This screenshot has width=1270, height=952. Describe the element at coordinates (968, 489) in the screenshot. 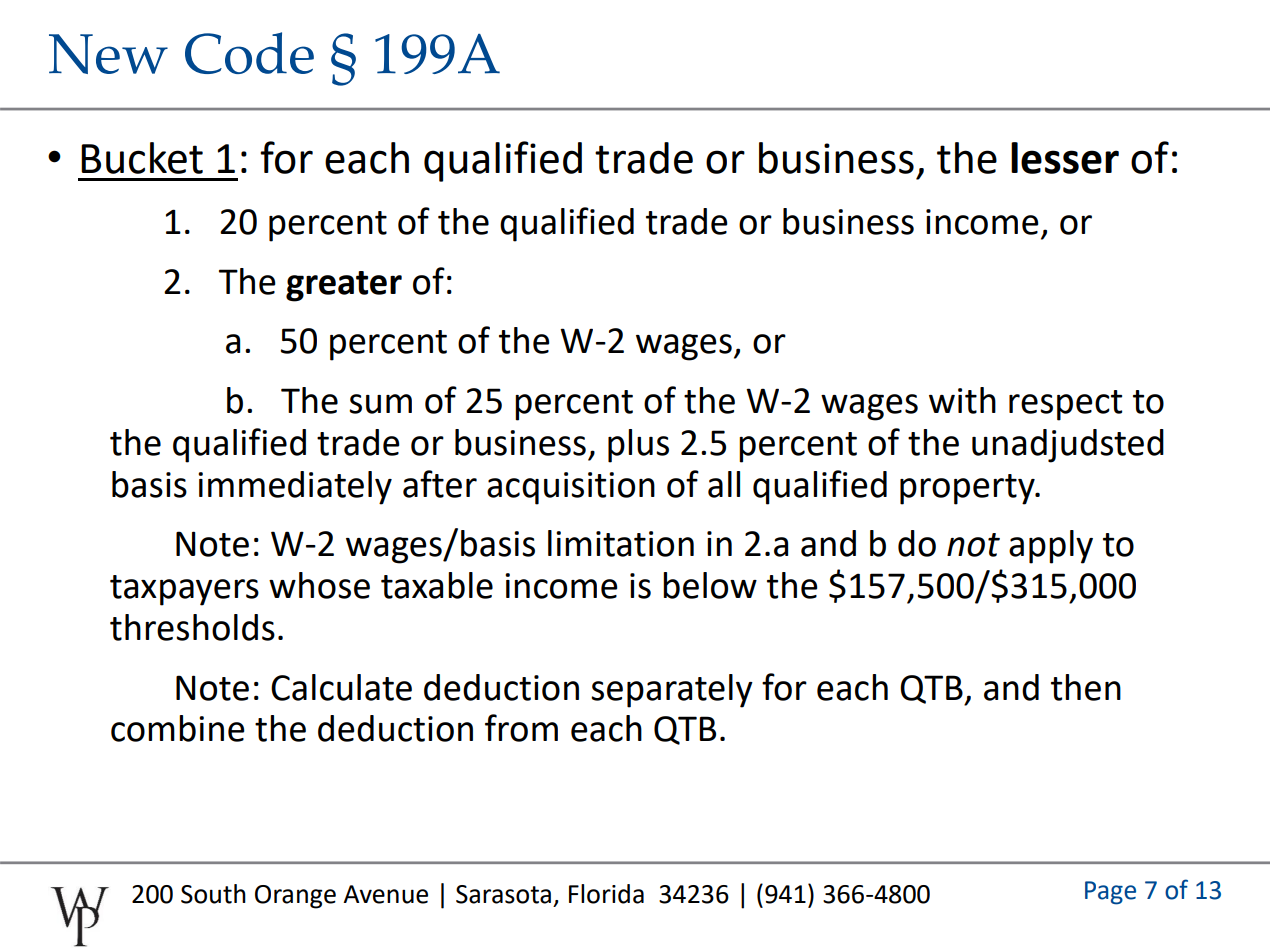

I see `property` at that location.
